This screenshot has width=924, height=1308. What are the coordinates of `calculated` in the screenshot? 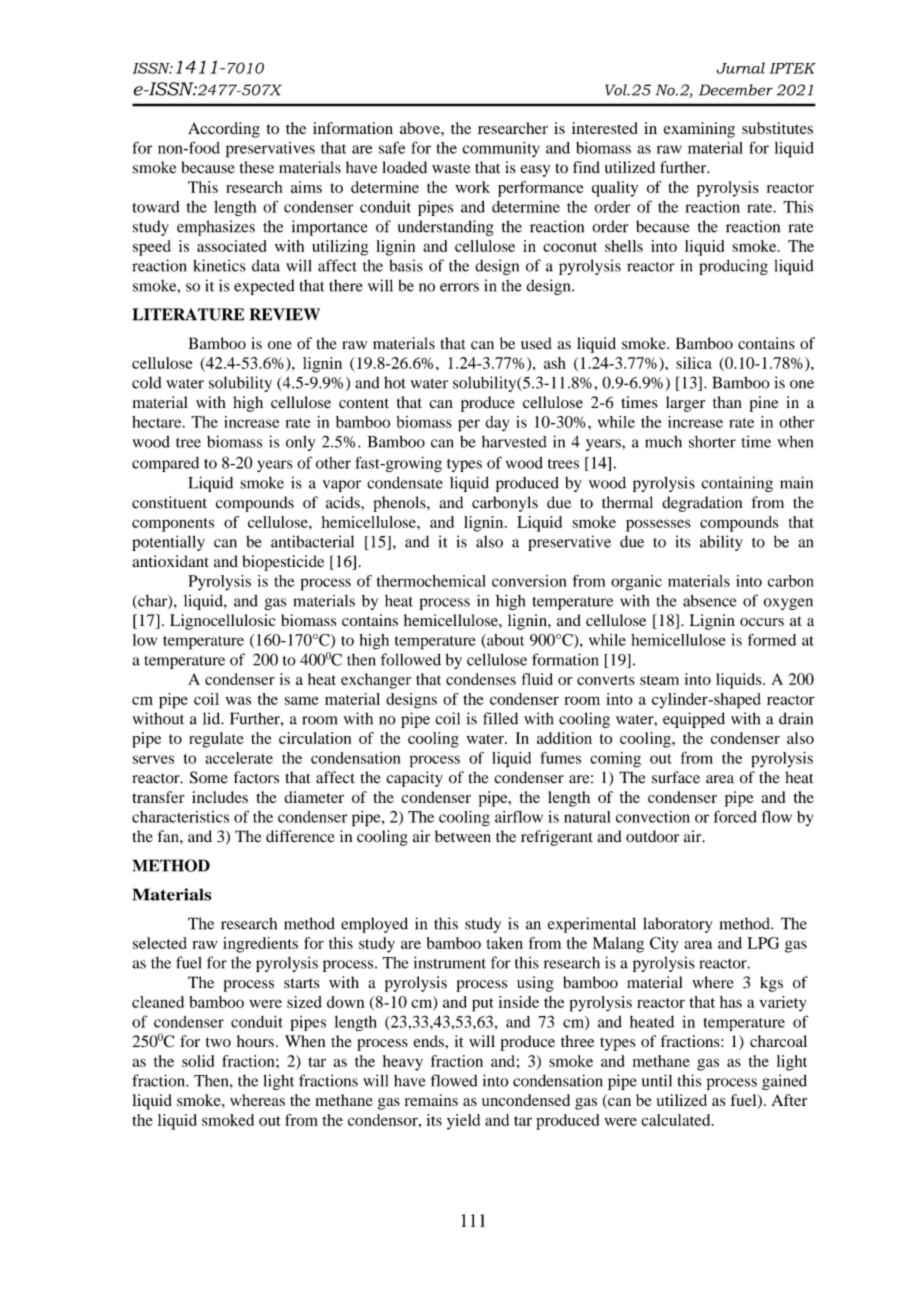 It's located at (677, 1120).
